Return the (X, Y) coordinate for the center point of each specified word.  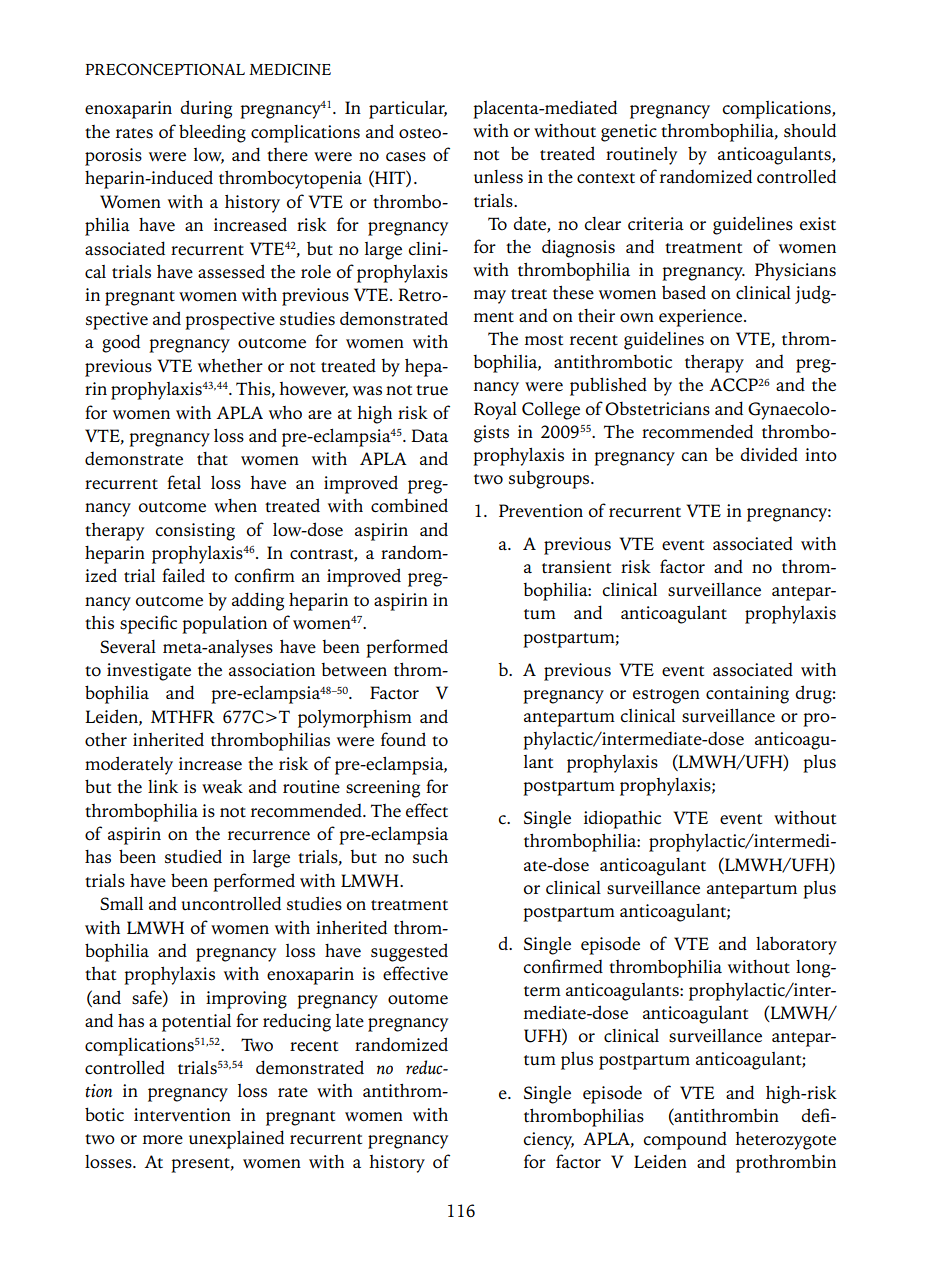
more (163, 1140)
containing (747, 695)
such (430, 857)
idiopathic (622, 819)
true (432, 390)
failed (183, 575)
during (206, 109)
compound (685, 1141)
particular (408, 110)
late (350, 1021)
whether (230, 366)
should (810, 130)
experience (702, 318)
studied (193, 856)
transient (576, 567)
